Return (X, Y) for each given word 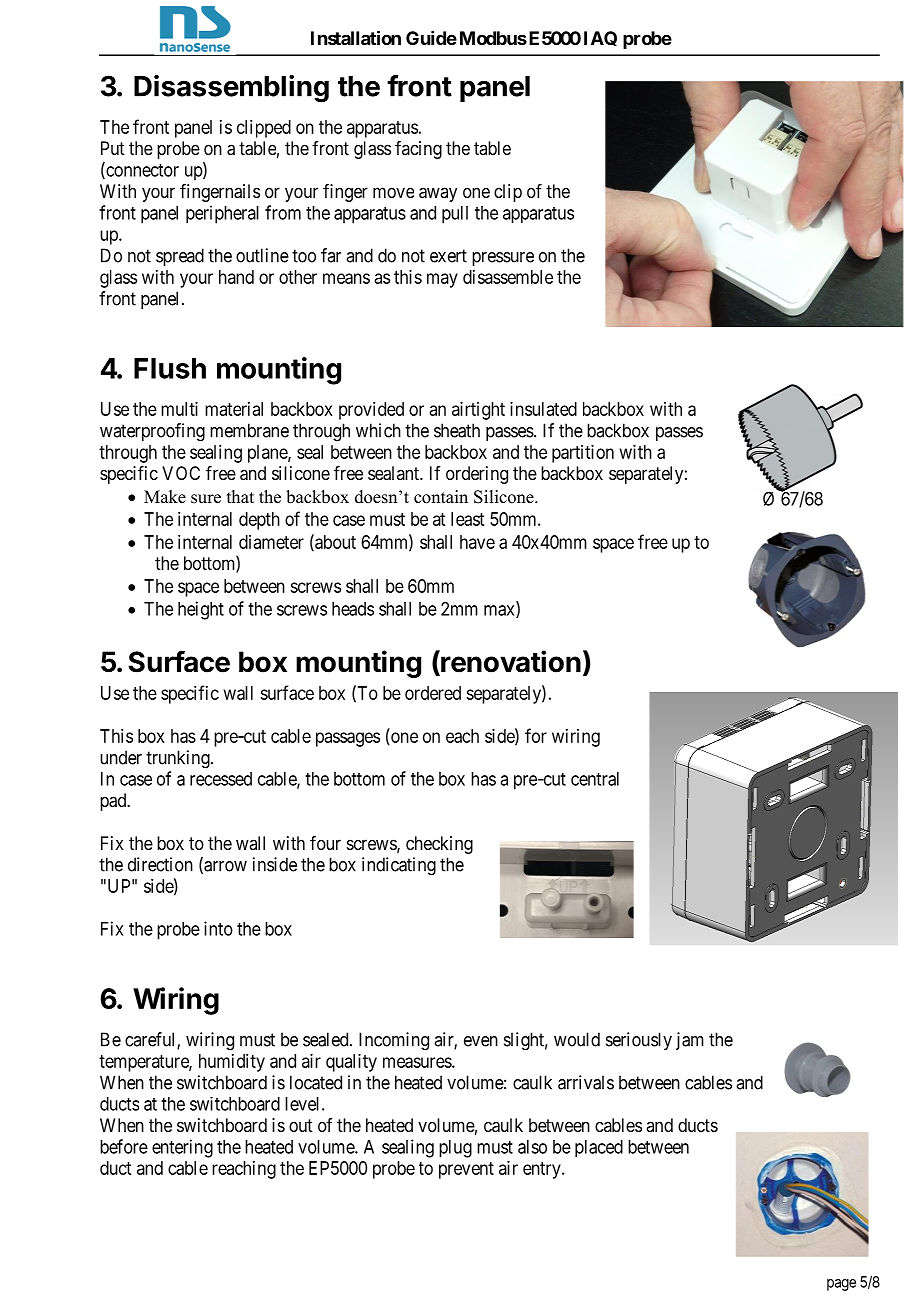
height (201, 610)
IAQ (600, 38)
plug (455, 1149)
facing (418, 150)
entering (182, 1148)
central (595, 779)
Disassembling (231, 89)
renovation (510, 662)
